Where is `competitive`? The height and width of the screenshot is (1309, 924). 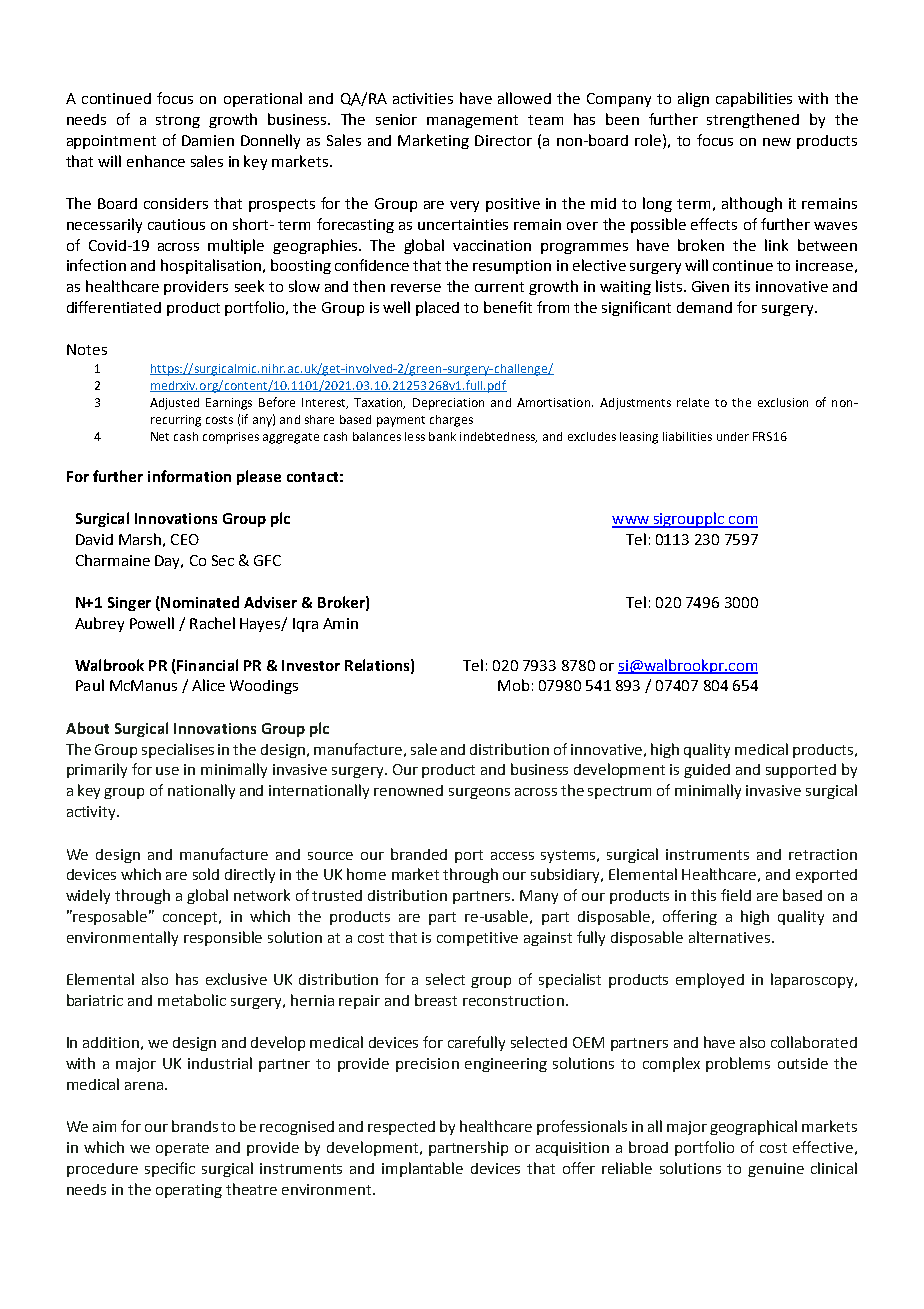 competitive is located at coordinates (477, 939).
